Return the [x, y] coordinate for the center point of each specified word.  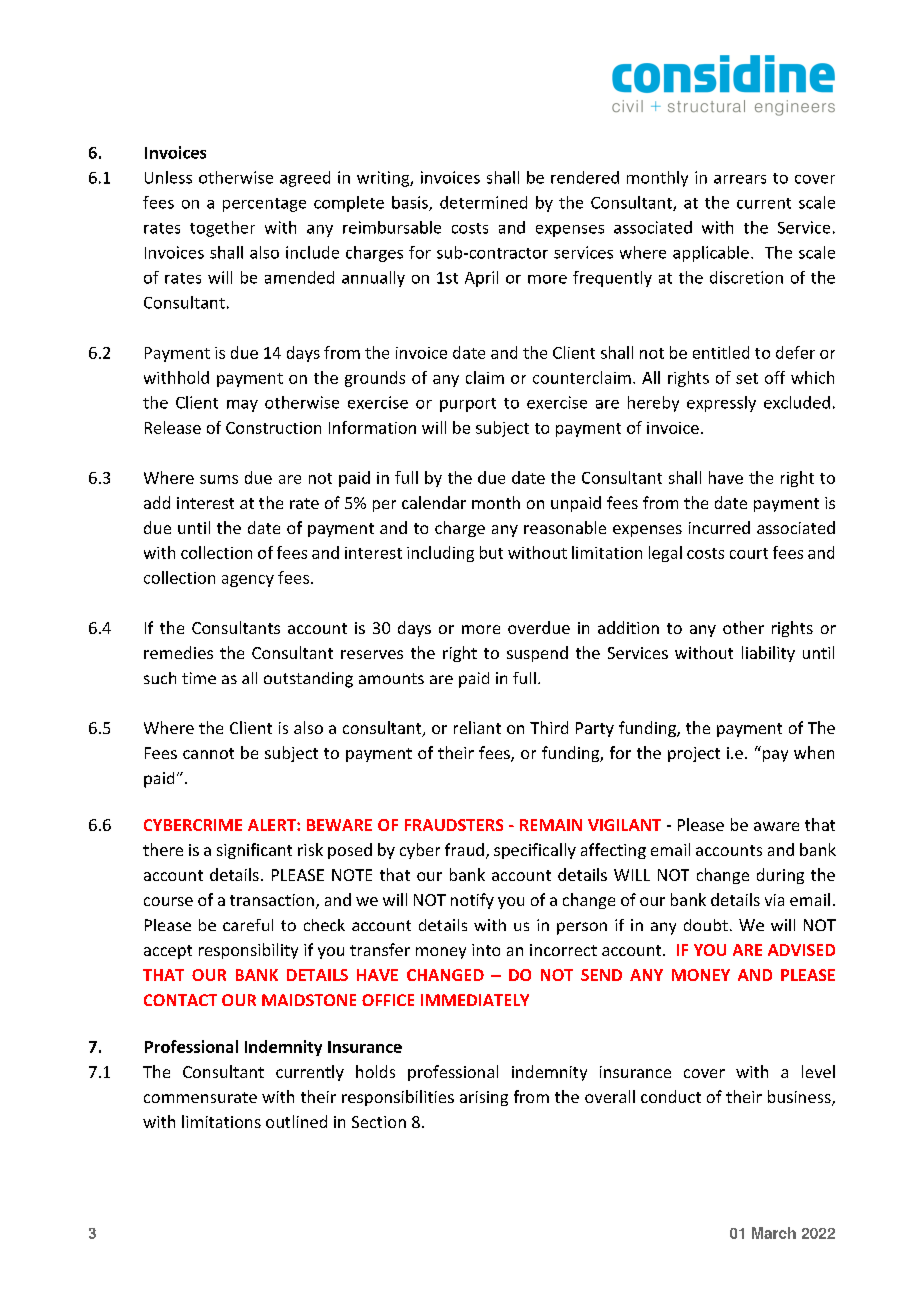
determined [483, 202]
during [780, 876]
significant [254, 851]
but [491, 552]
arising [484, 1098]
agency [248, 581]
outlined [296, 1121]
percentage [264, 205]
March [774, 1233]
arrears [740, 179]
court [749, 553]
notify [472, 901]
